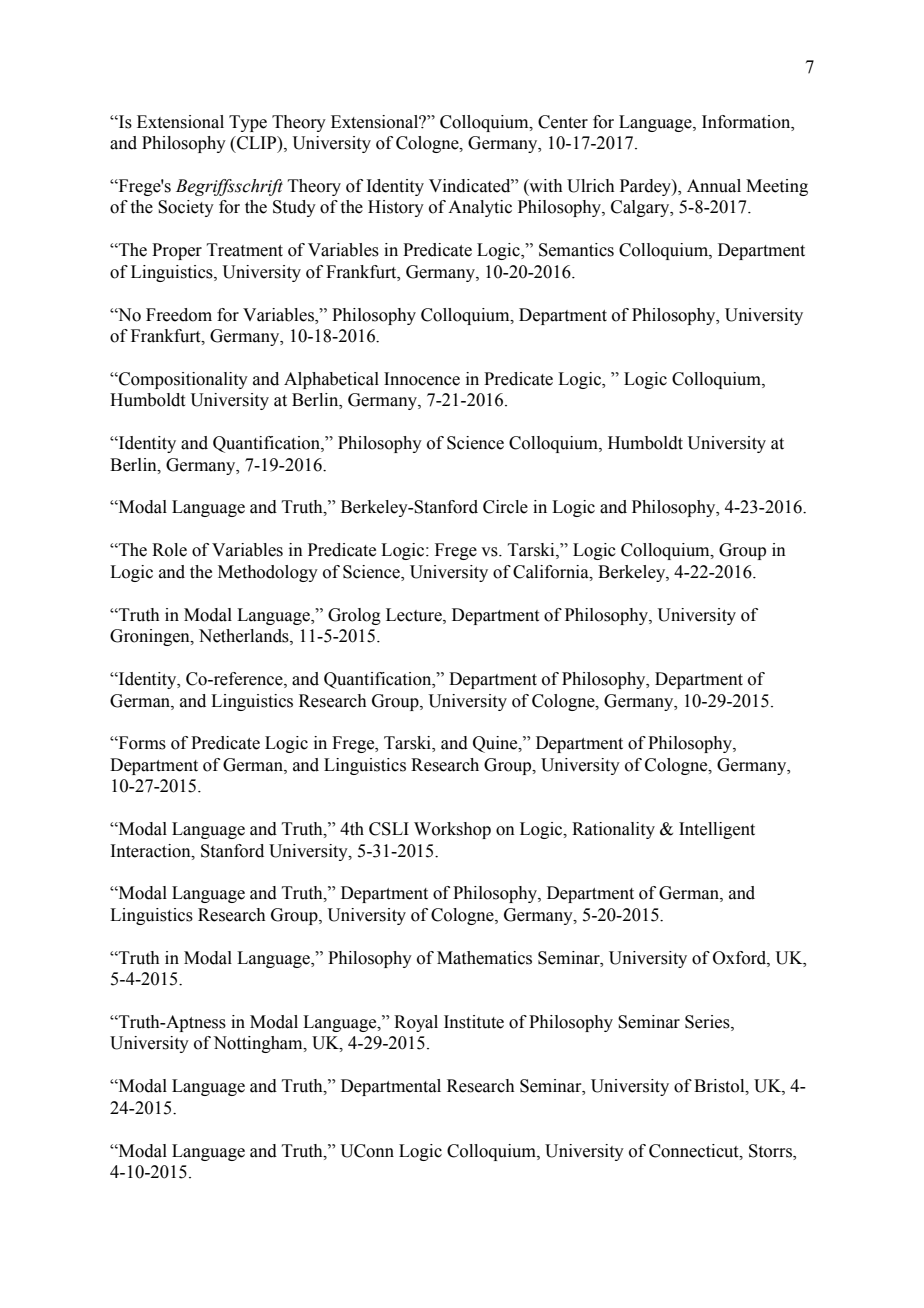 Image resolution: width=924 pixels, height=1308 pixels. Describe the element at coordinates (169, 550) in the screenshot. I see `Role` at that location.
